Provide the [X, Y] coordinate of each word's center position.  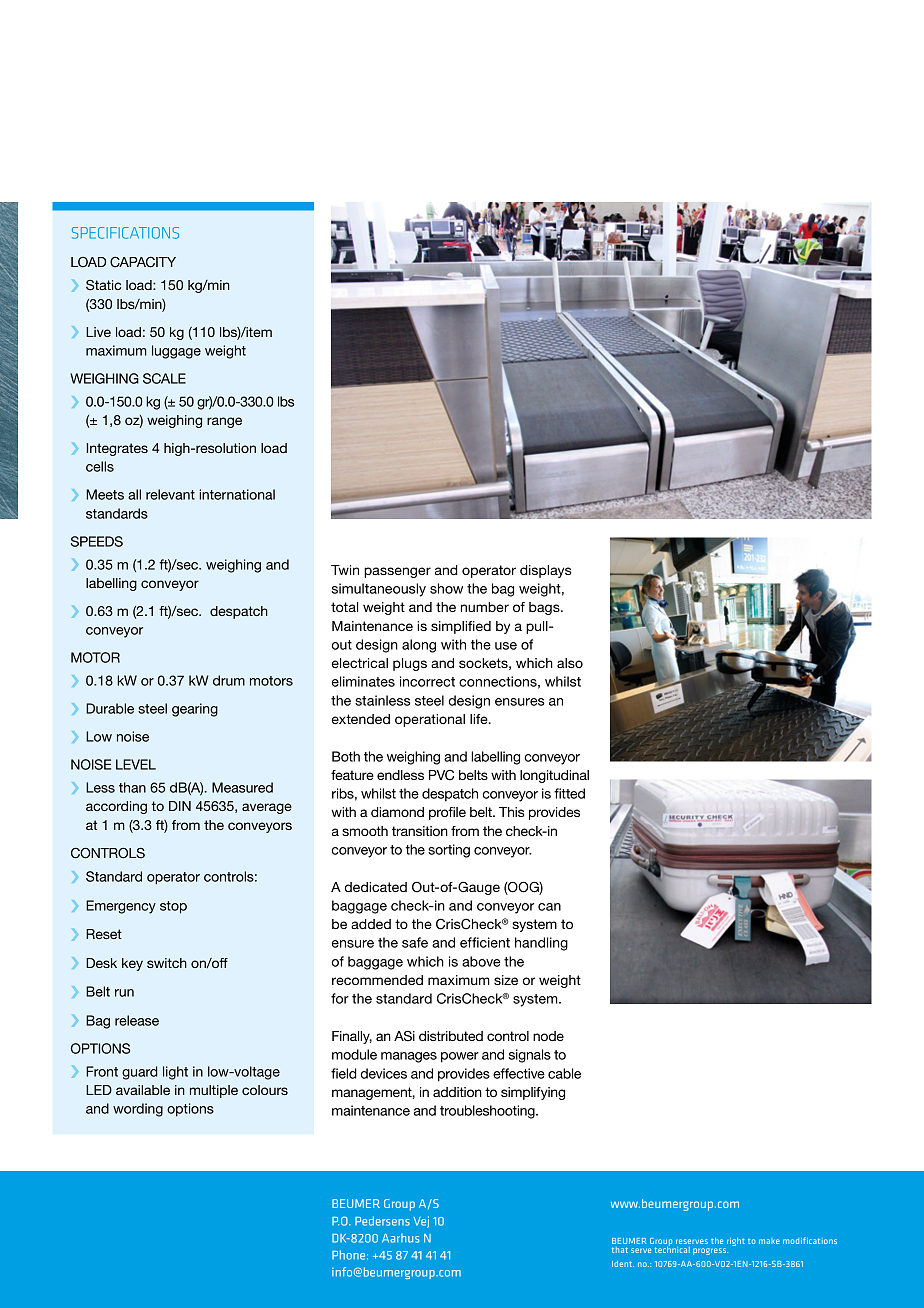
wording [138, 1110]
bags [545, 608]
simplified [461, 627]
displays [546, 571]
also [570, 663]
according [116, 807]
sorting [449, 851]
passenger [397, 572]
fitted [569, 793]
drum [229, 680]
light [175, 1073]
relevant [170, 494]
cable [564, 1073]
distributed [451, 1036]
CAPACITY [143, 262]
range [224, 422]
